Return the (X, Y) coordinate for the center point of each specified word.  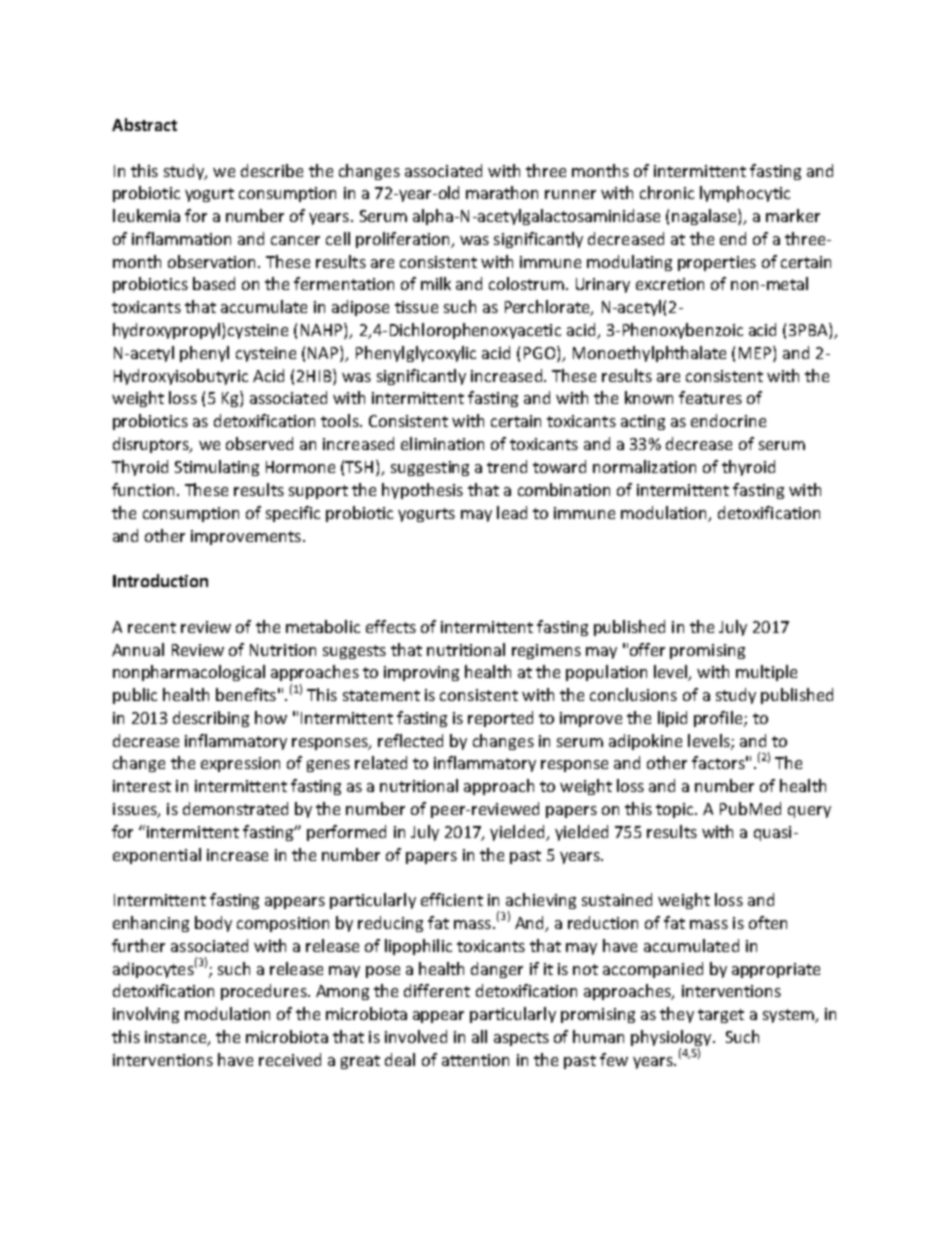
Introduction (160, 580)
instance (177, 1038)
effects (391, 626)
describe (272, 170)
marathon (502, 192)
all (479, 1036)
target (721, 1016)
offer (647, 649)
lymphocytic (745, 194)
